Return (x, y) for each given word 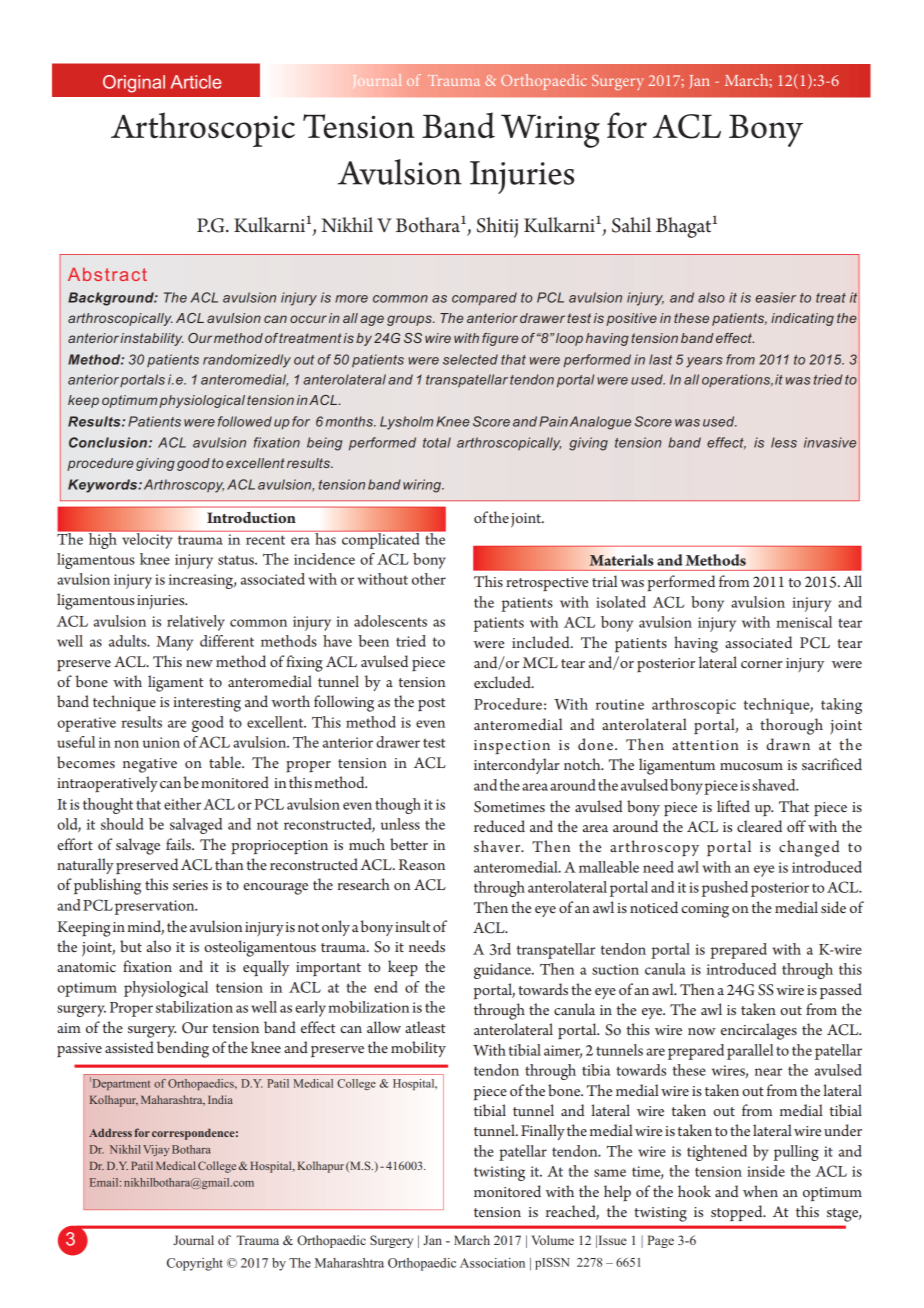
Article (196, 82)
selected (470, 359)
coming (705, 910)
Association (492, 1263)
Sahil (631, 225)
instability (151, 339)
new (199, 663)
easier (775, 297)
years (704, 362)
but (131, 946)
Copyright (195, 1264)
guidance (503, 971)
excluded (503, 682)
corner (762, 664)
